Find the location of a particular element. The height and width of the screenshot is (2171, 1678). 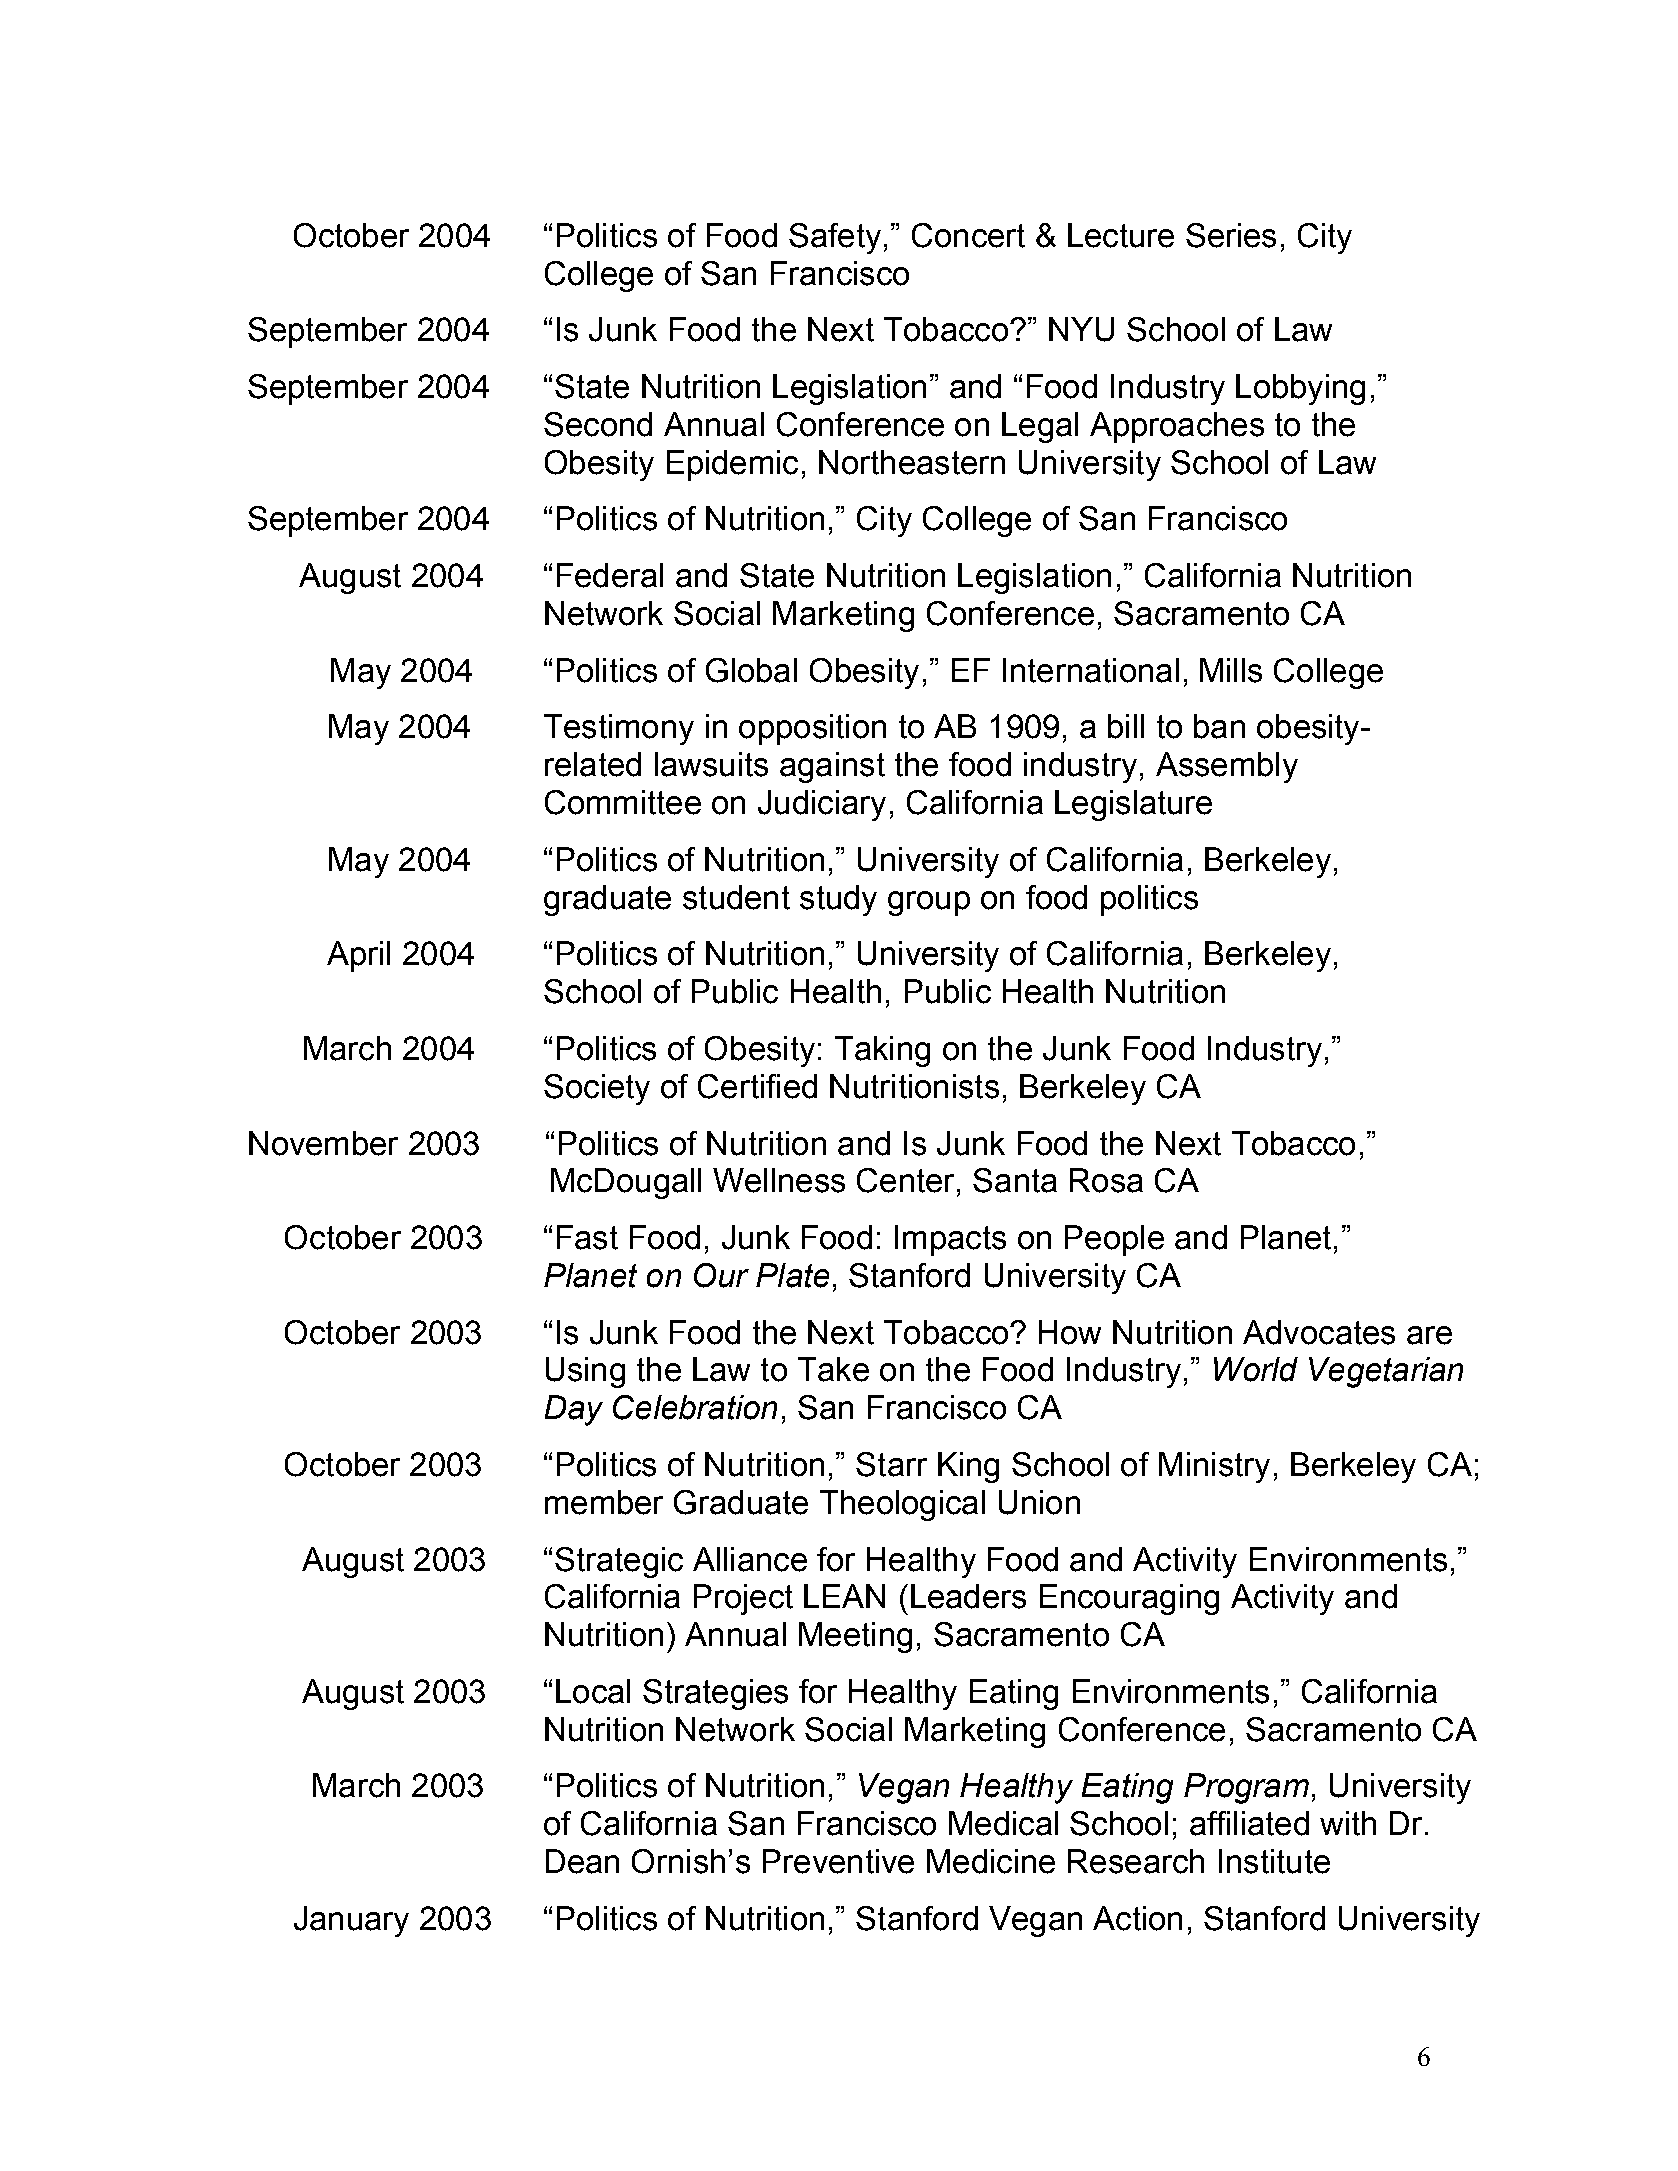

January is located at coordinates (351, 1921).
